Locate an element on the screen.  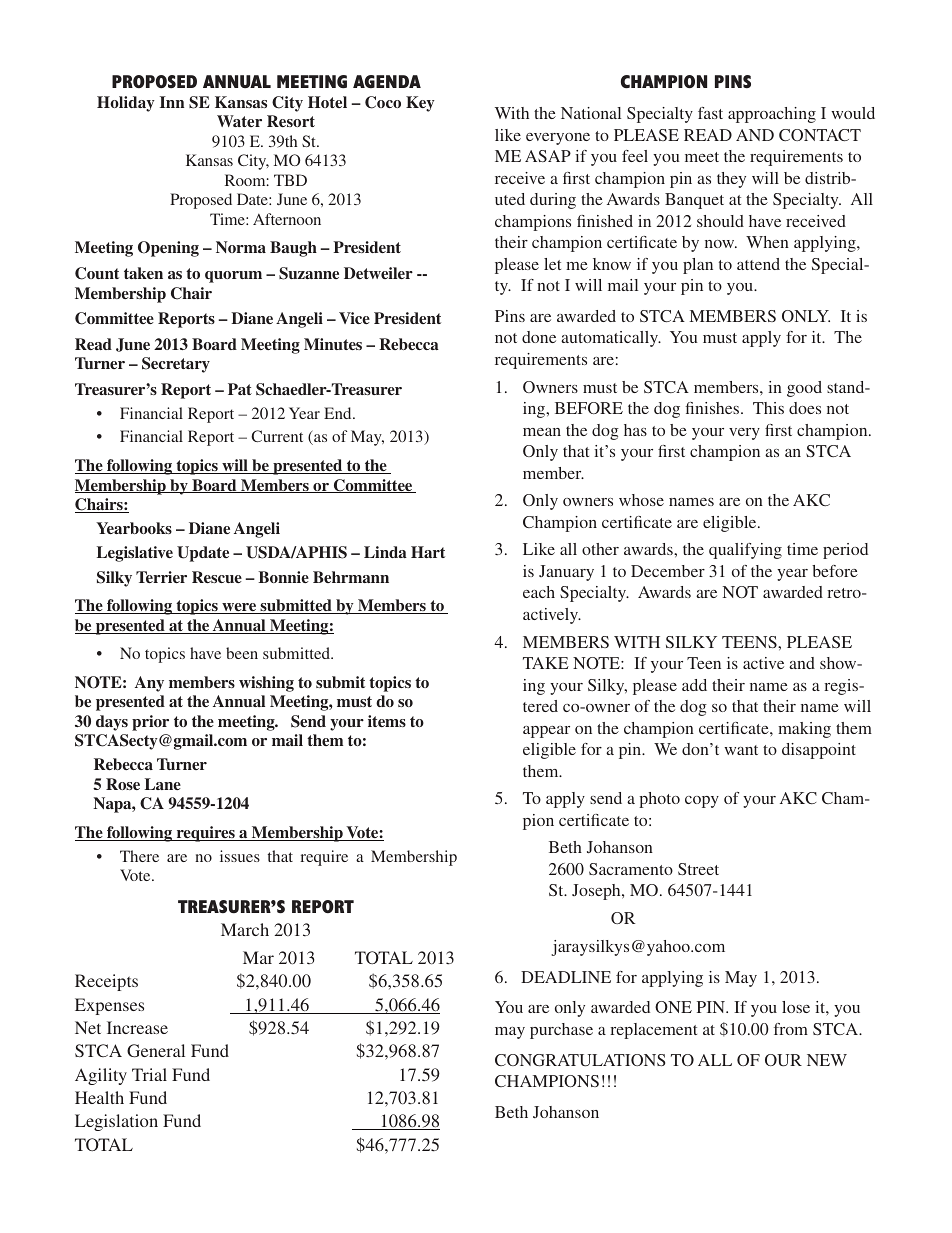
qualifying is located at coordinates (745, 551).
